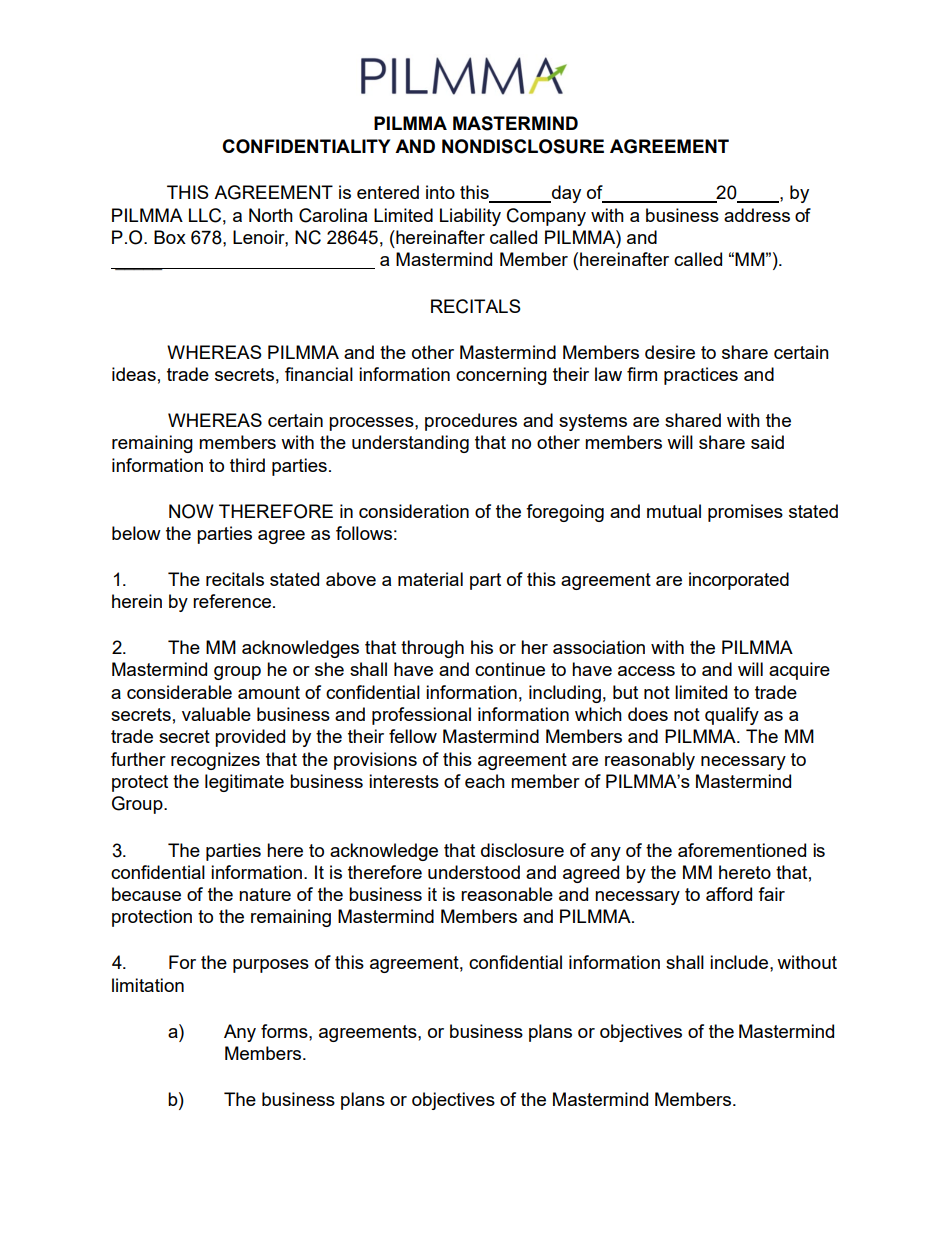  What do you see at coordinates (507, 894) in the screenshot?
I see `reasonable` at bounding box center [507, 894].
